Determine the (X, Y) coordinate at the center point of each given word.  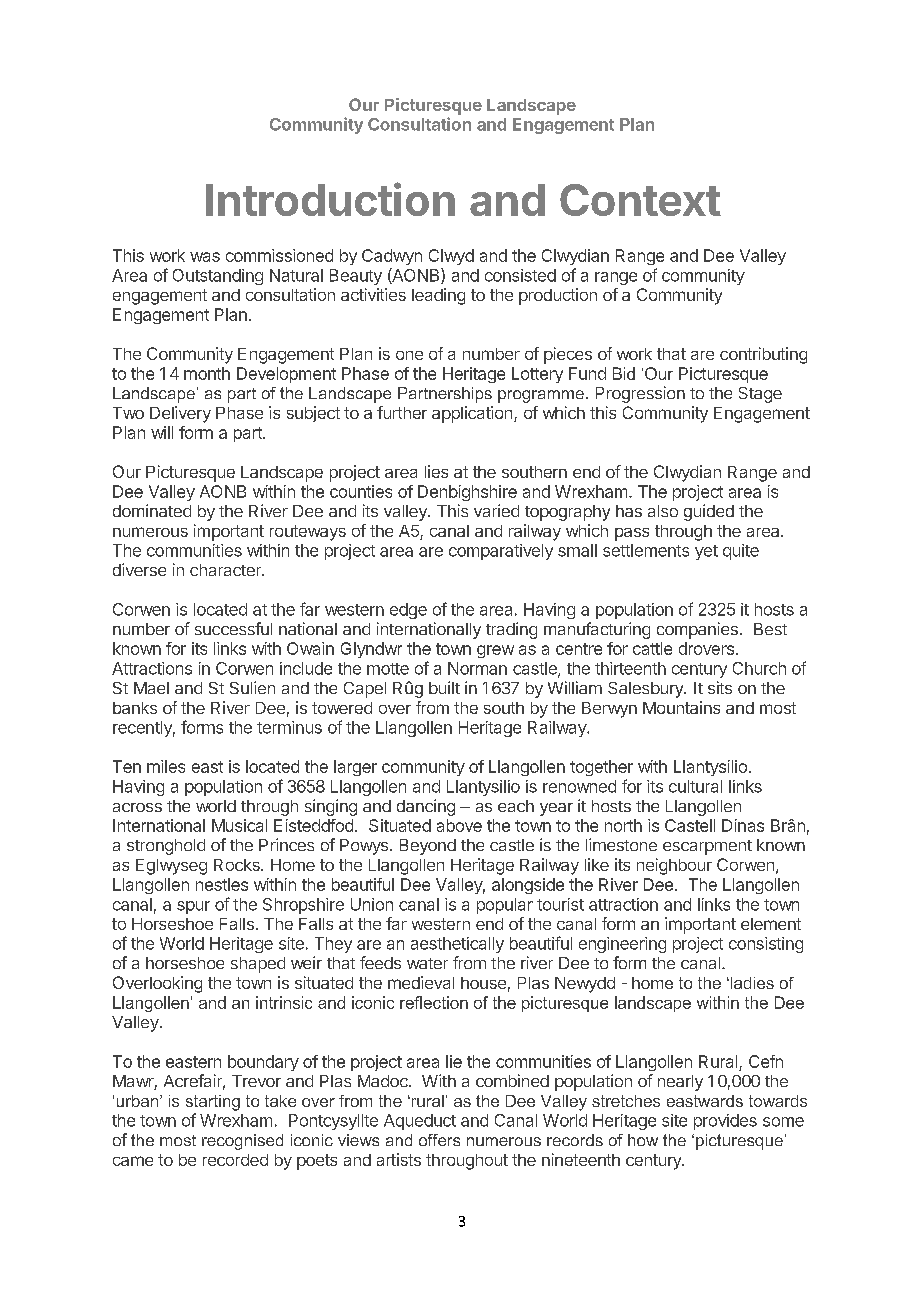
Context (640, 200)
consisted (520, 275)
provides (725, 1122)
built (444, 687)
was (205, 257)
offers (439, 1140)
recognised (242, 1142)
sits (720, 687)
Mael (151, 688)
